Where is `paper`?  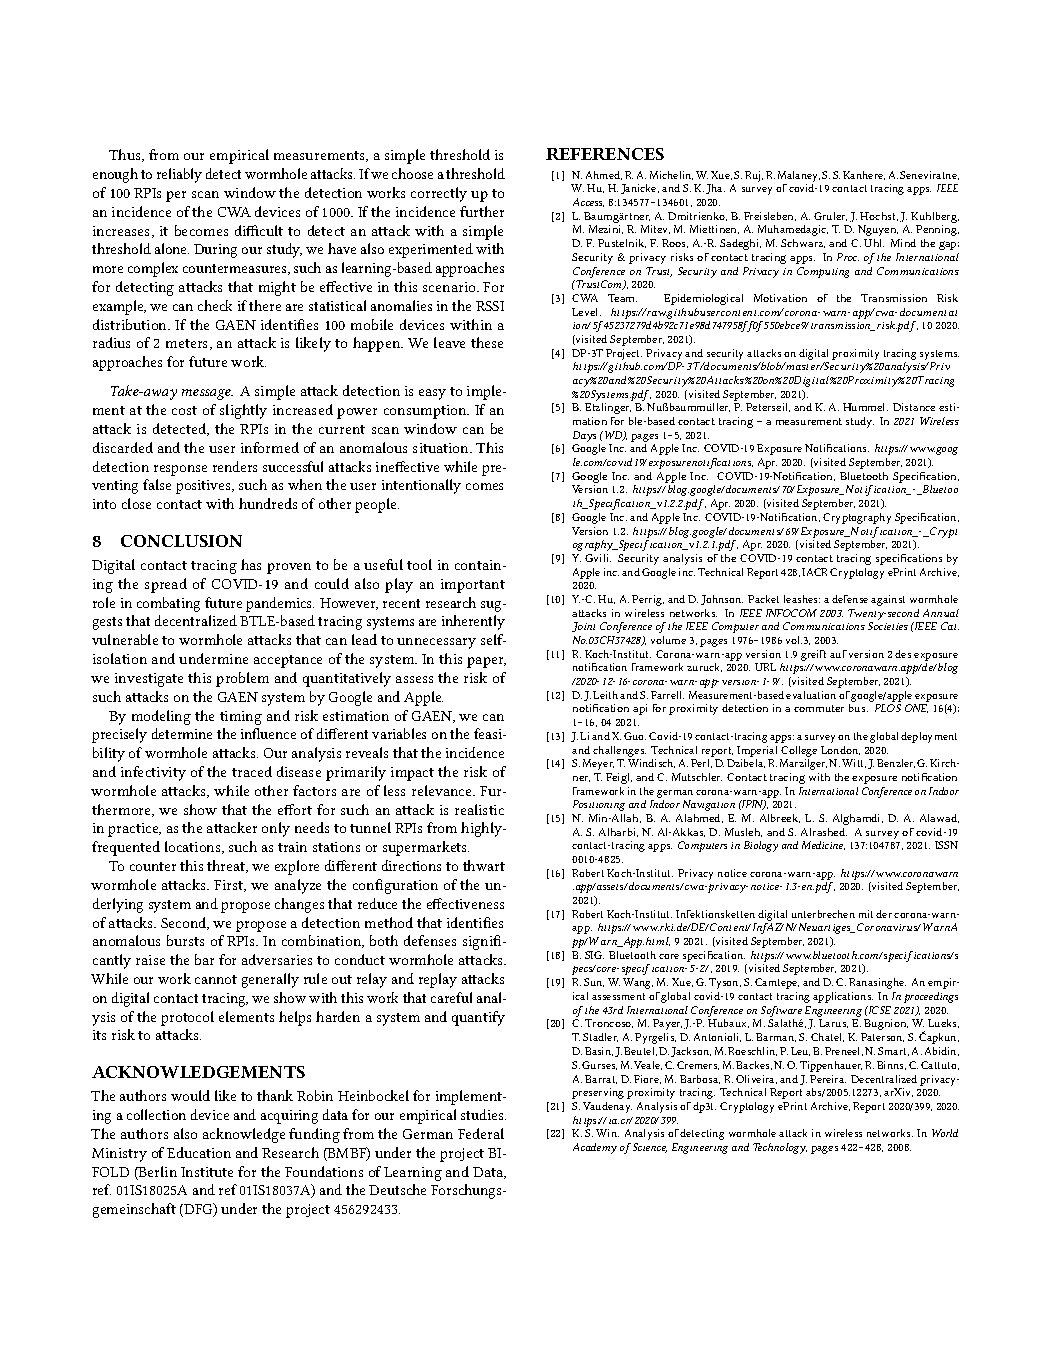 paper is located at coordinates (486, 662).
